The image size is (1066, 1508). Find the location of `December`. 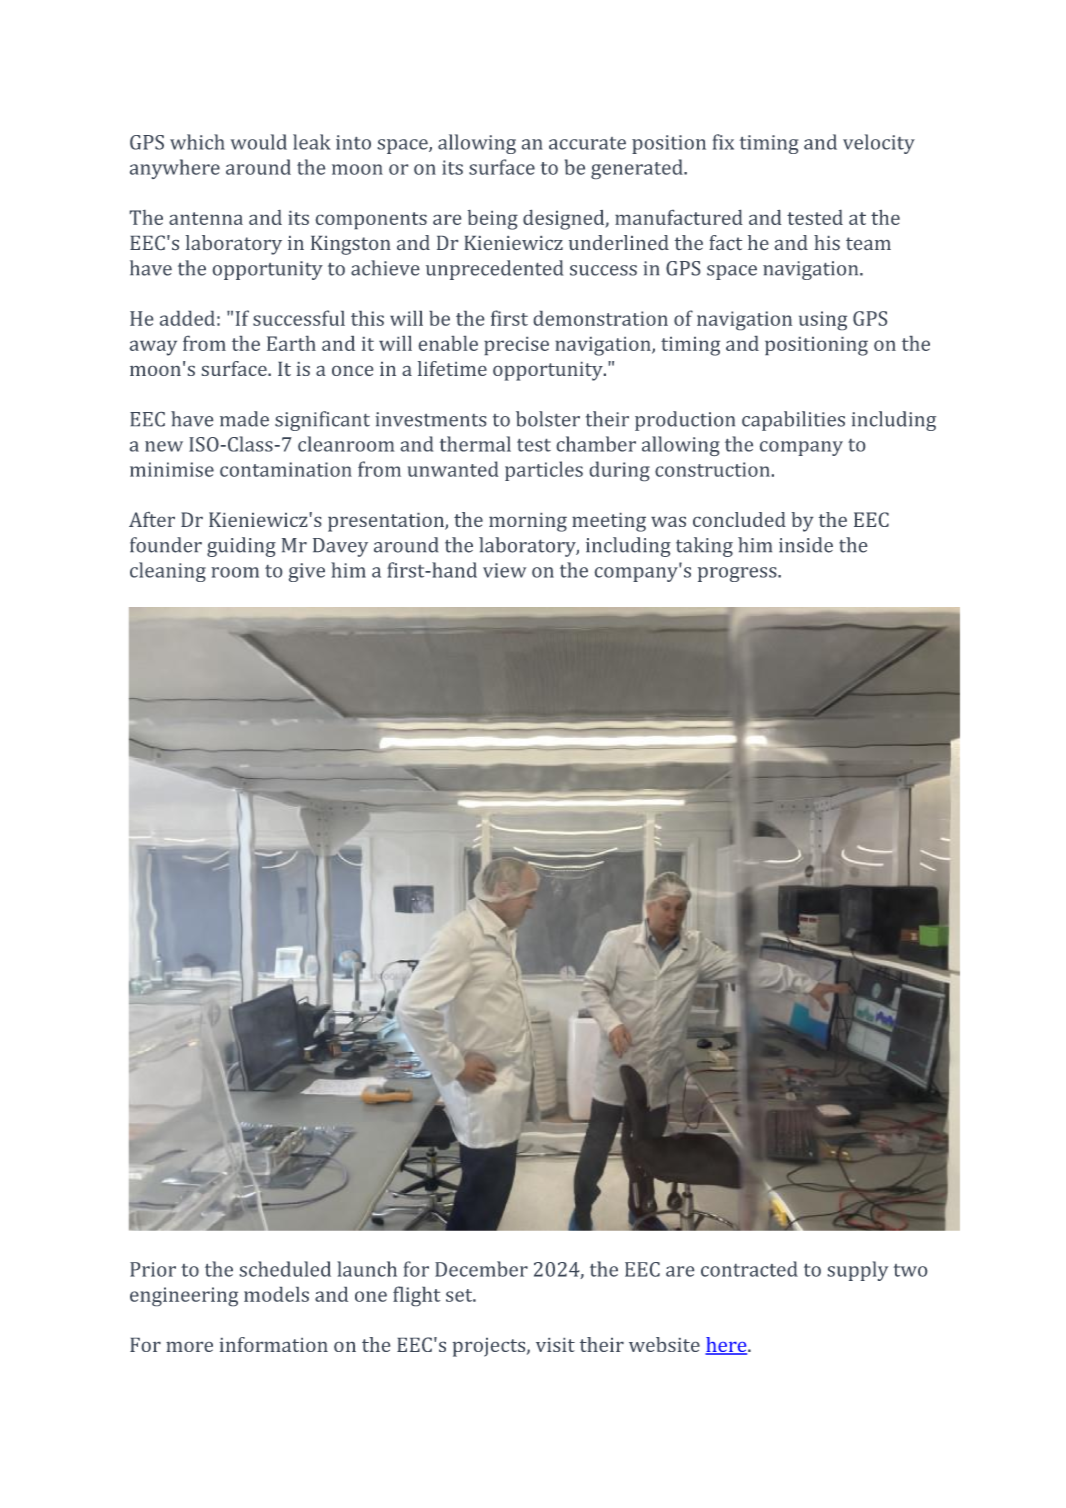

December is located at coordinates (481, 1269).
